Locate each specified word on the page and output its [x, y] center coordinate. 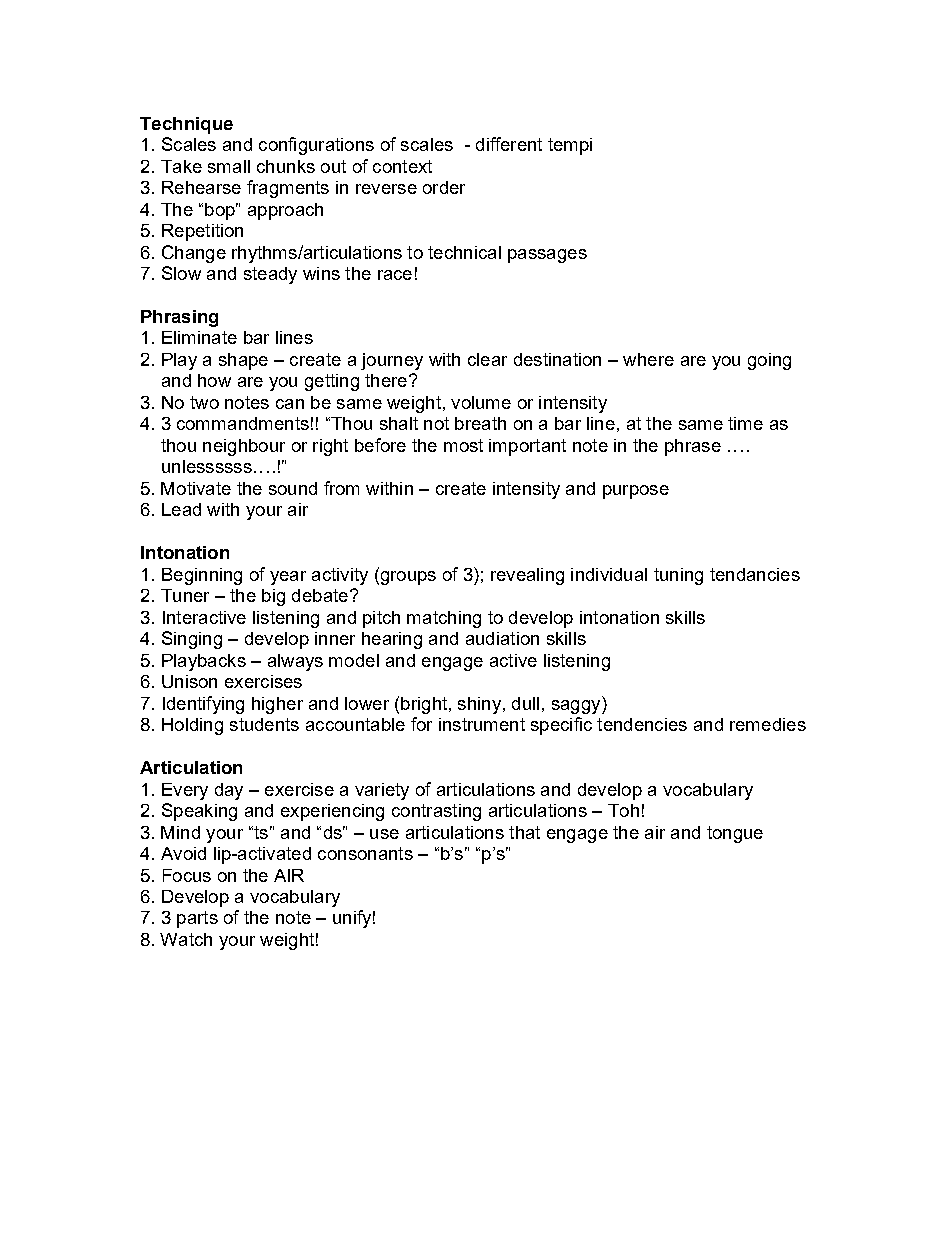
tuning [678, 576]
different [509, 144]
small [229, 166]
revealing [527, 576]
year [288, 578]
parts [197, 919]
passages [547, 256]
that [524, 832]
